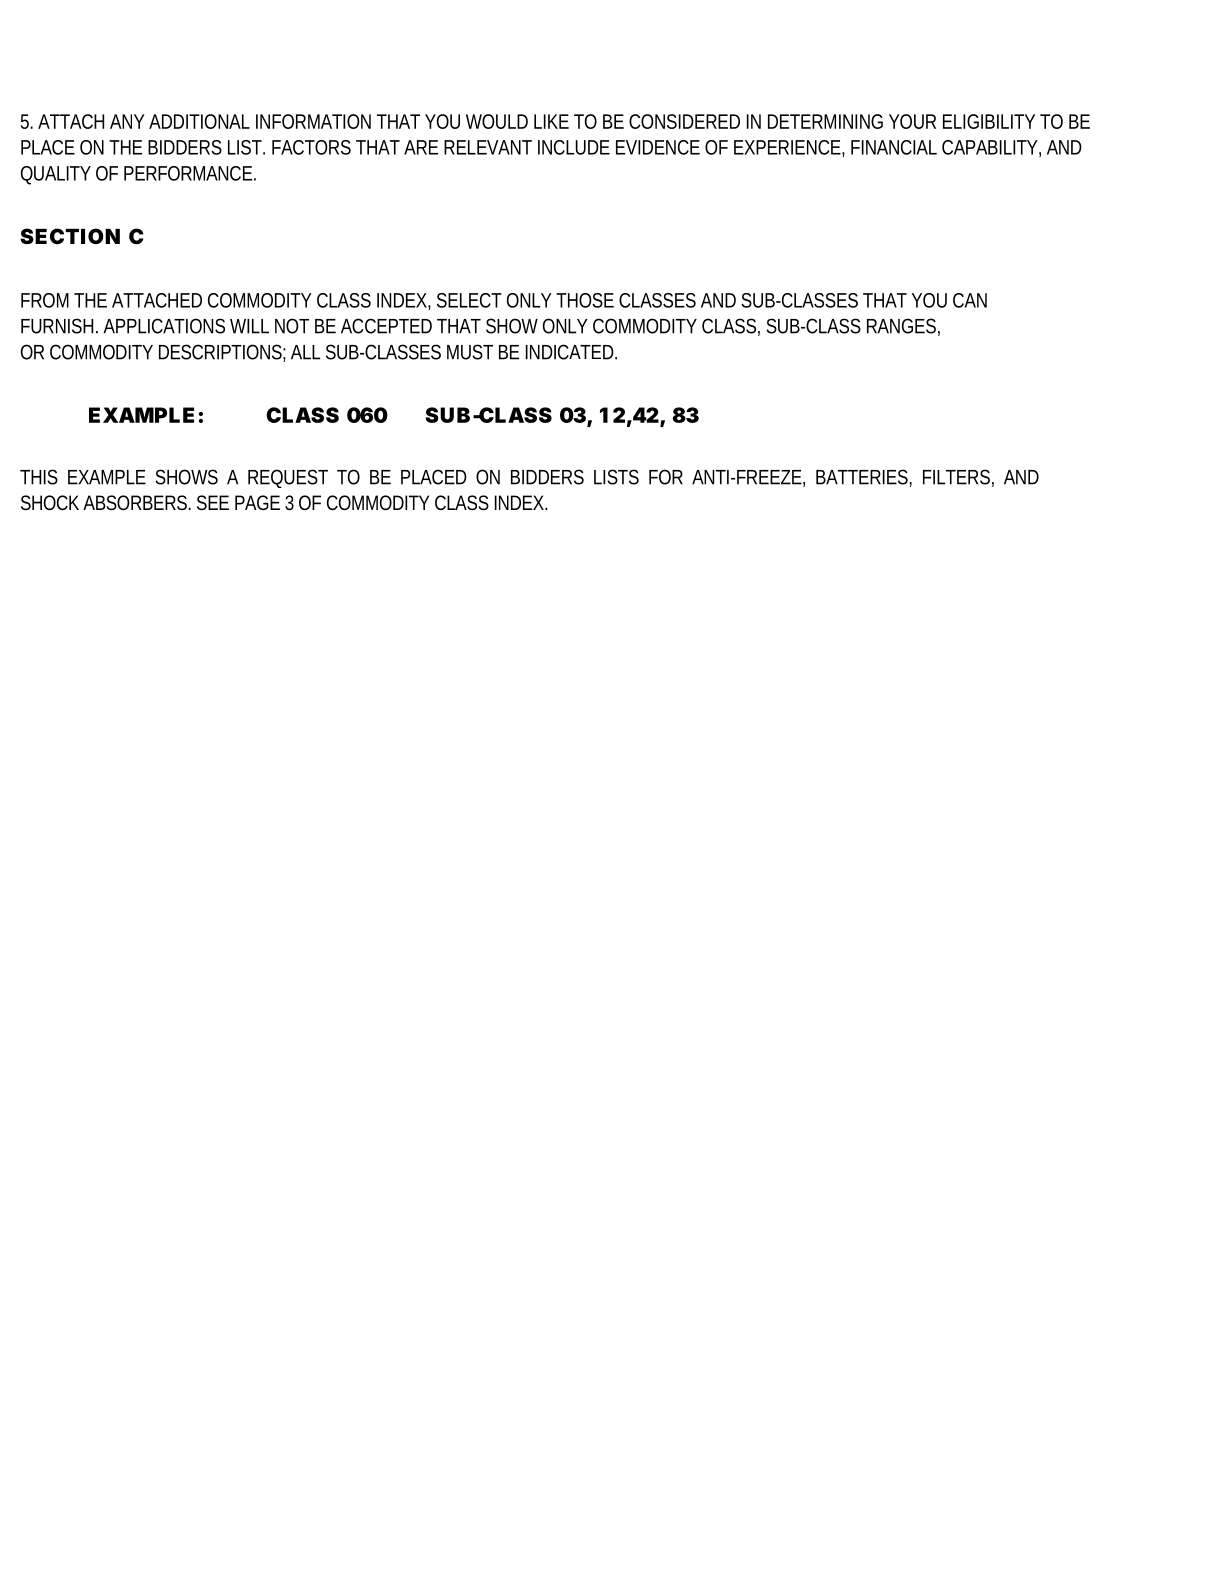 The width and height of the document is (1215, 1572). What do you see at coordinates (136, 502) in the document?
I see `ABSORBERS` at bounding box center [136, 502].
